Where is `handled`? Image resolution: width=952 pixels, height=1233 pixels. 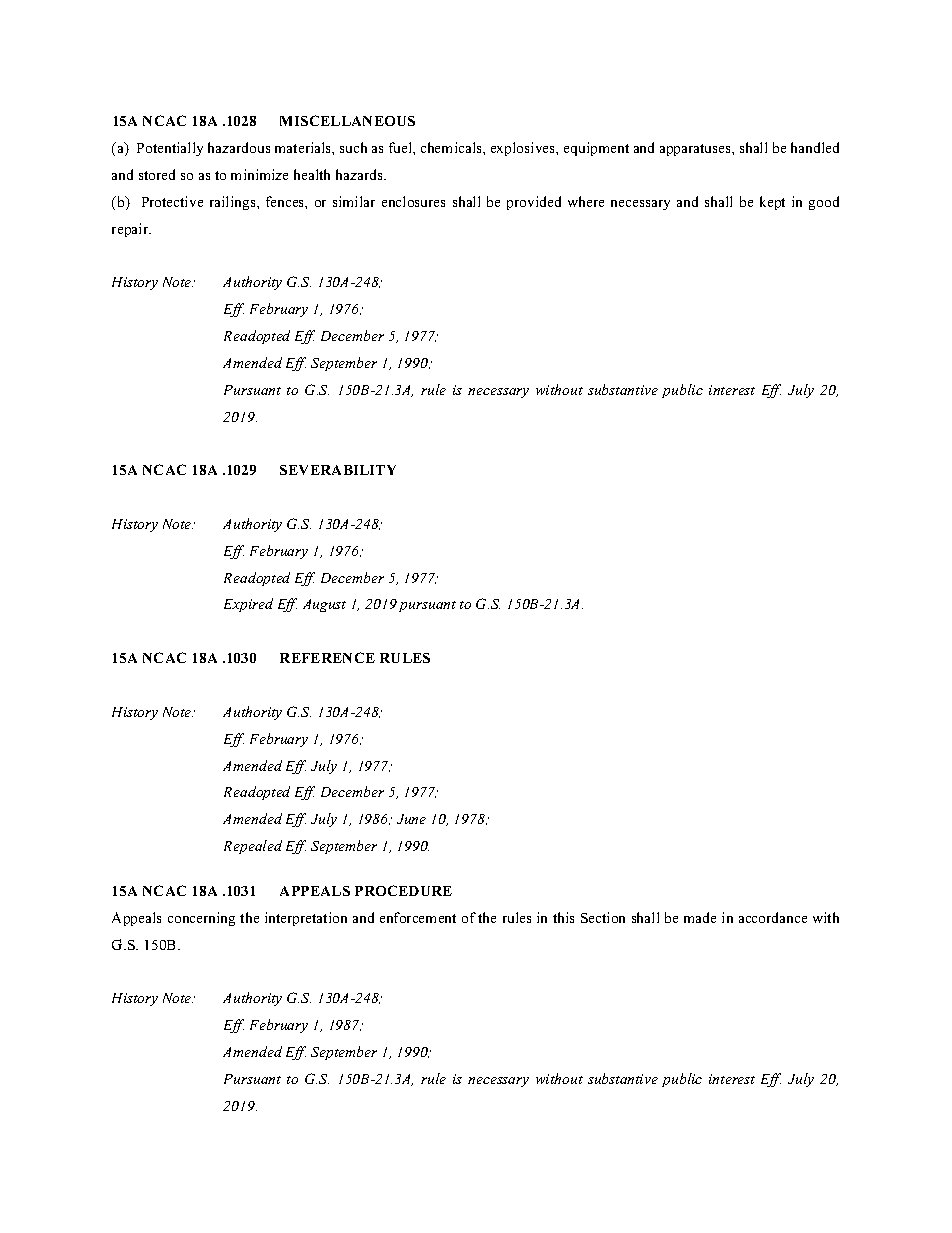
handled is located at coordinates (815, 147).
